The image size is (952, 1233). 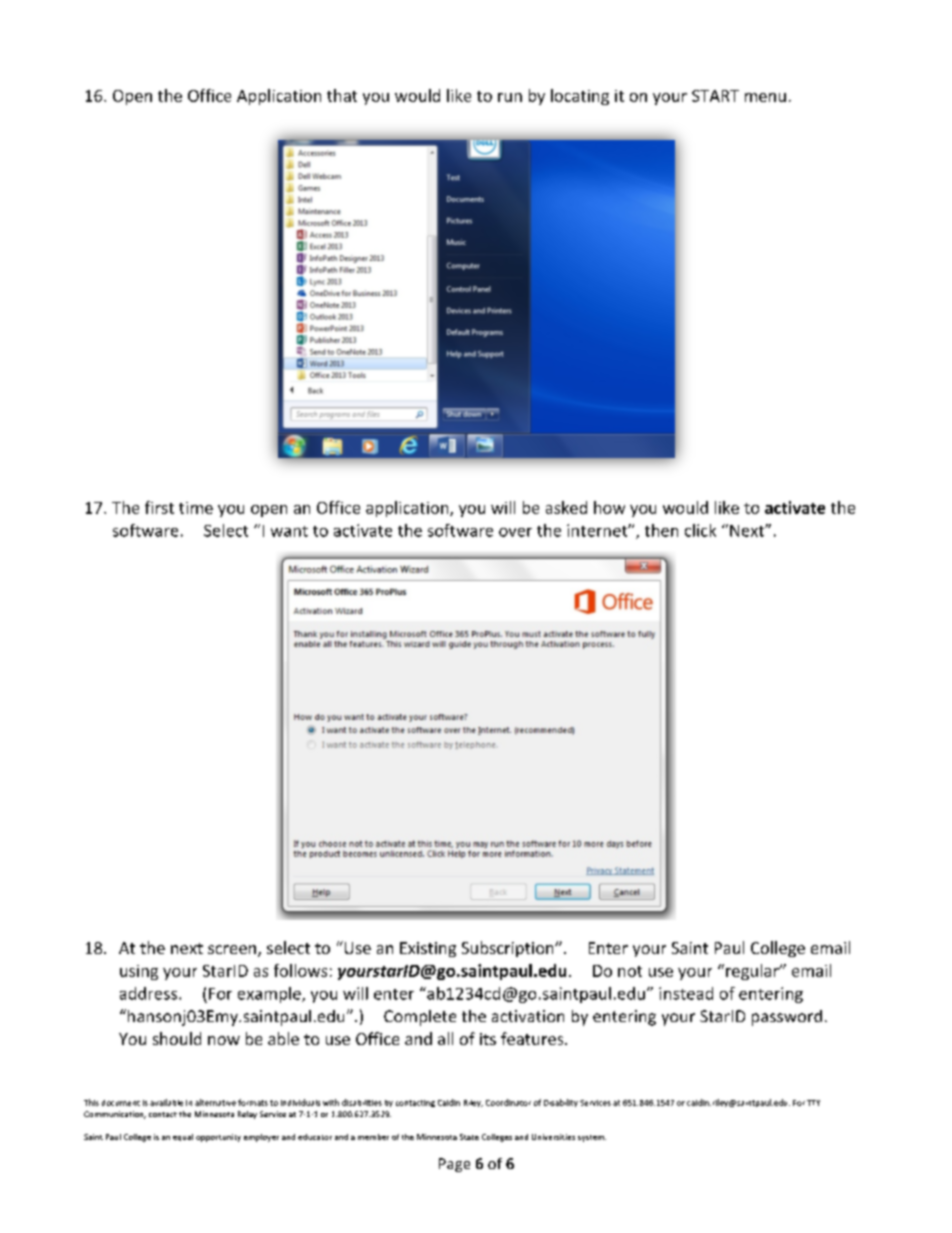 What do you see at coordinates (183, 1137) in the screenshot?
I see `equal` at bounding box center [183, 1137].
